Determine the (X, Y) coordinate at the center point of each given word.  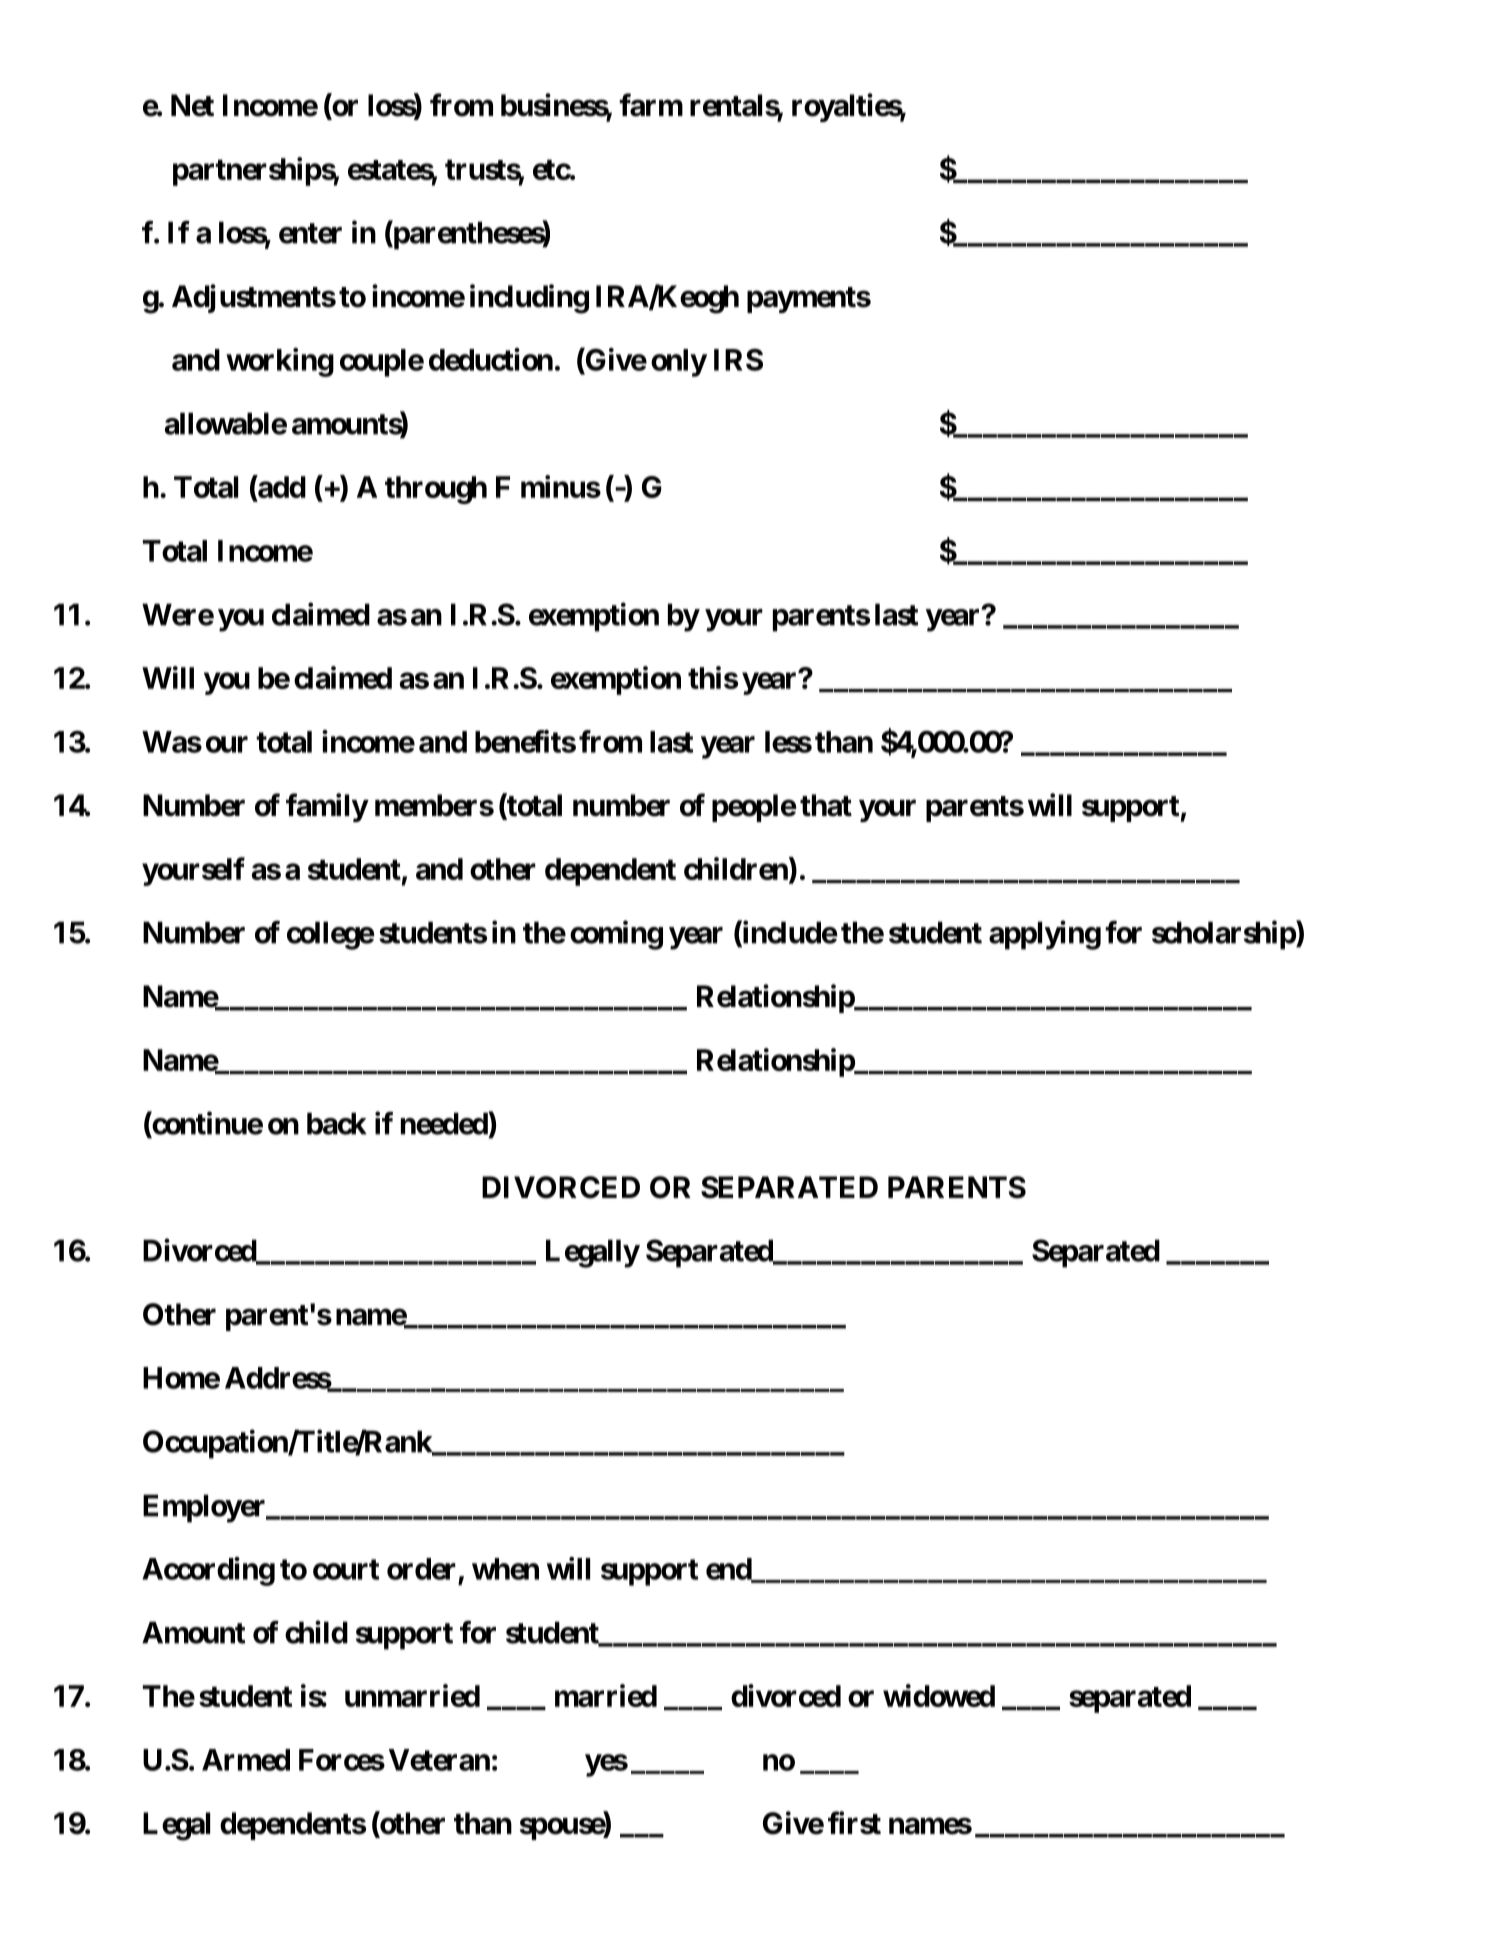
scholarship (1224, 935)
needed (444, 1123)
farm (651, 105)
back (337, 1123)
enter (310, 233)
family (327, 807)
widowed (939, 1695)
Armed (246, 1760)
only (679, 363)
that (826, 805)
